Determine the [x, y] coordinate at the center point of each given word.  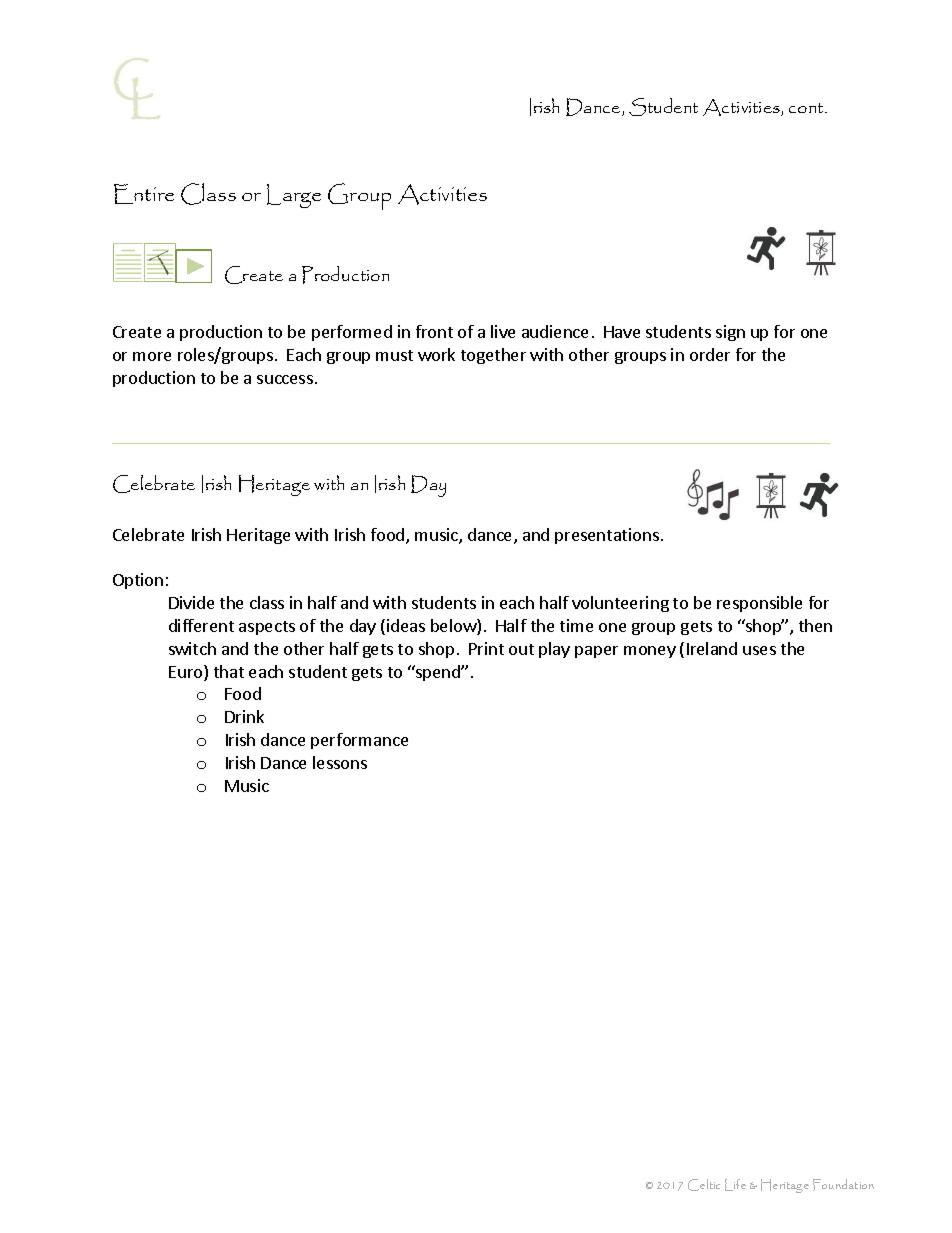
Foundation [843, 1185]
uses [759, 650]
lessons [340, 762]
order [710, 354]
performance [359, 741]
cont [807, 108]
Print [486, 648]
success [285, 379]
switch [192, 648]
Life [735, 1185]
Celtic [704, 1185]
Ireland [712, 648]
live [503, 331]
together [493, 356]
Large [294, 196]
